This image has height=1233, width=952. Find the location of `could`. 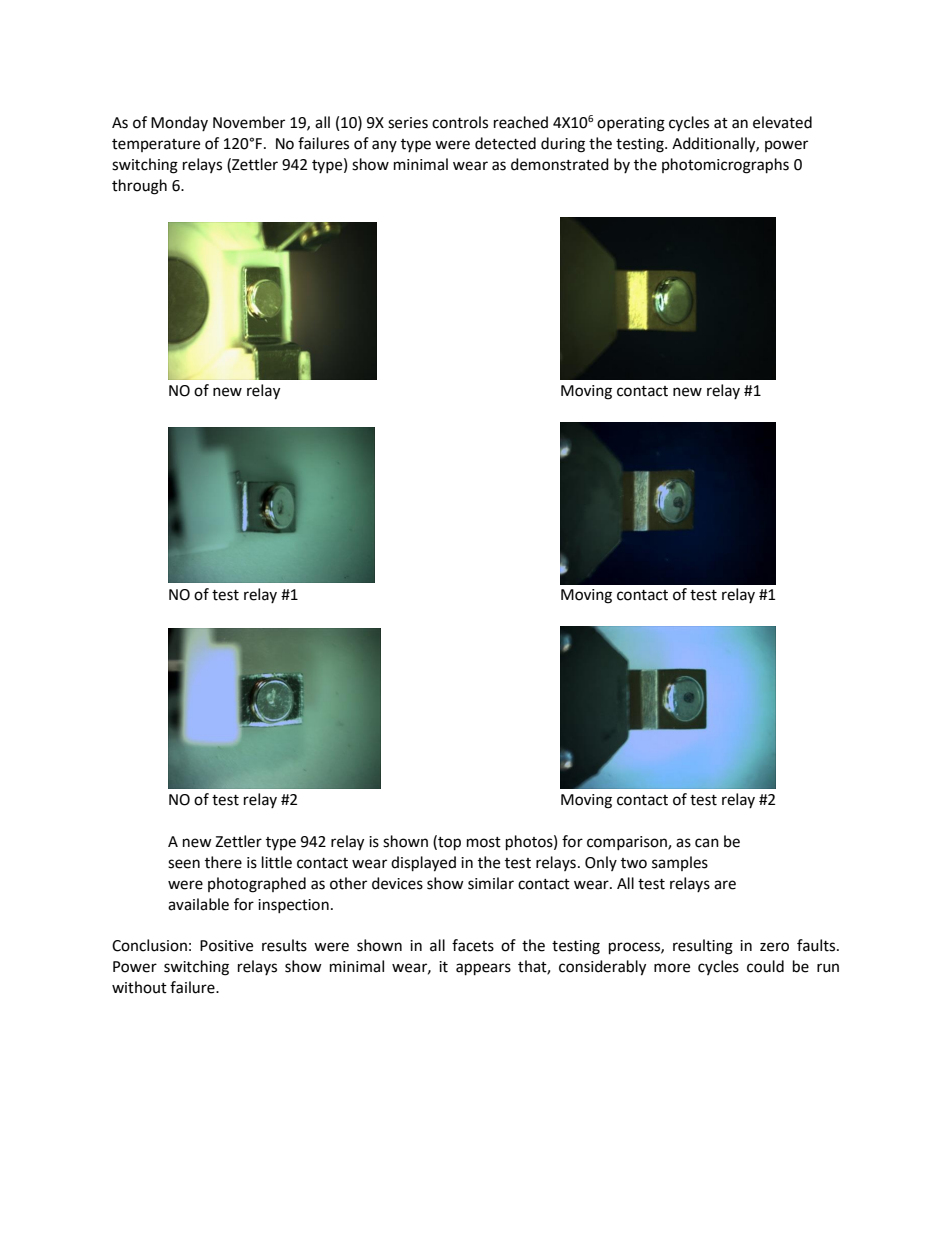

could is located at coordinates (765, 966).
